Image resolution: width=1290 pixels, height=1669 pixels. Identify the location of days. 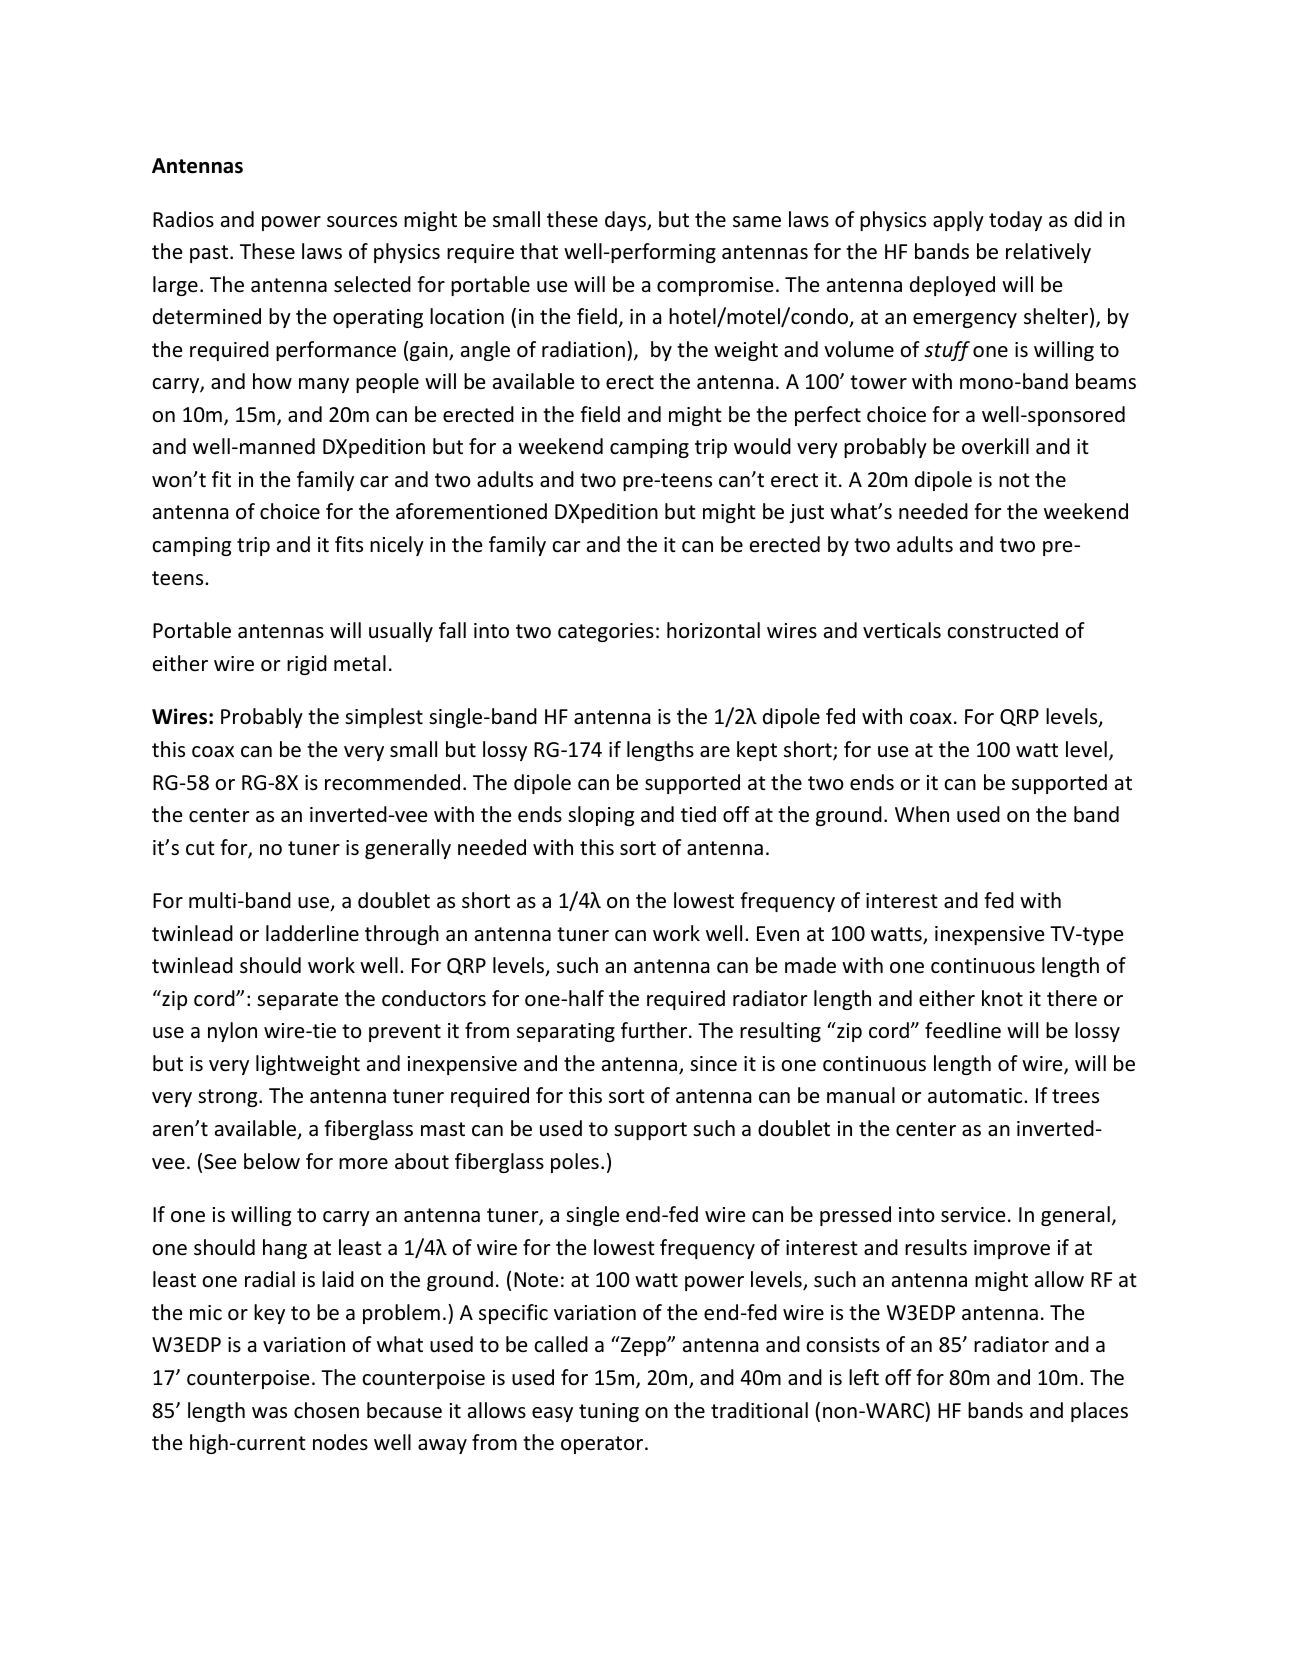
(626, 221).
